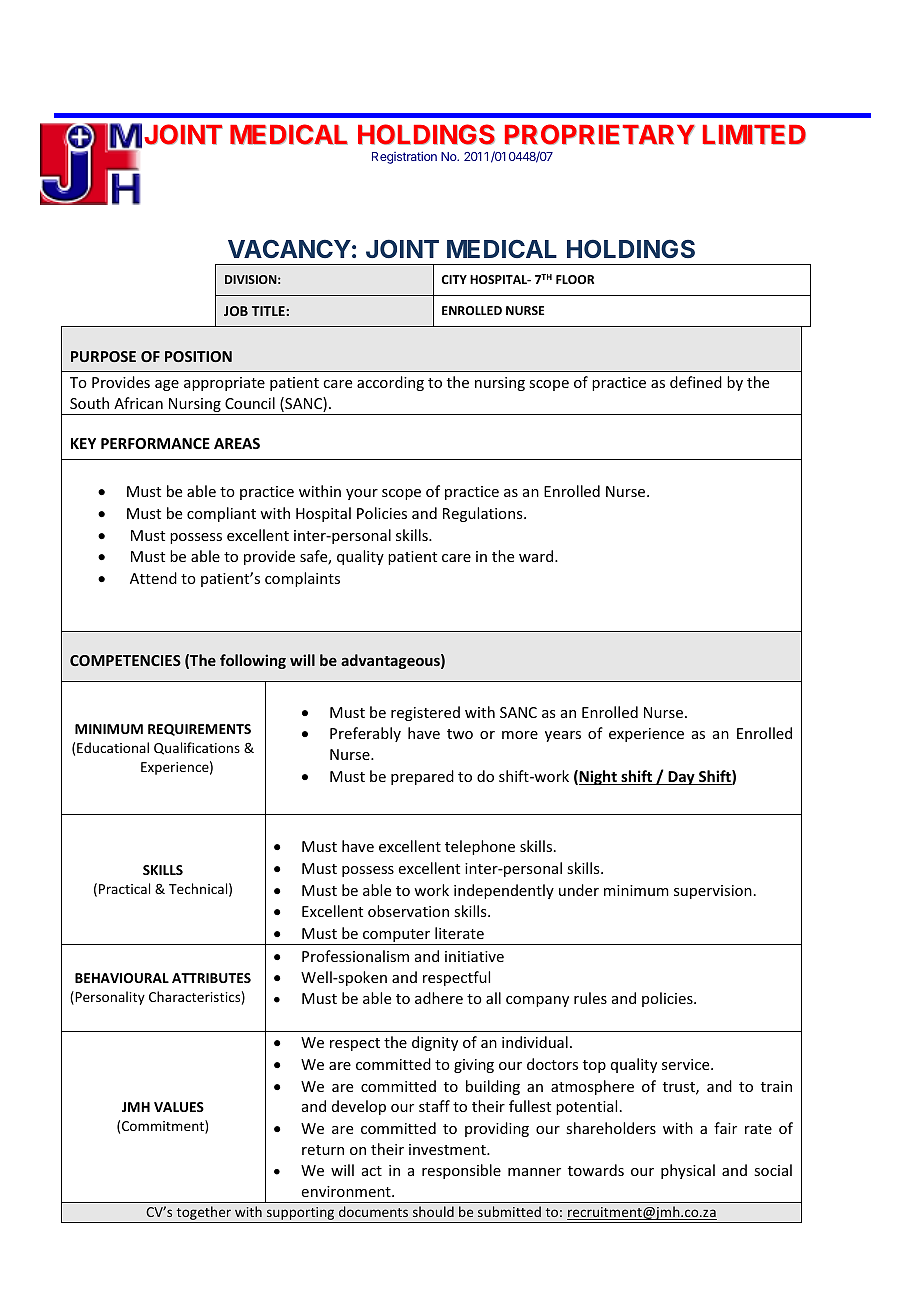 The image size is (924, 1308). I want to click on FLOOR, so click(575, 279).
